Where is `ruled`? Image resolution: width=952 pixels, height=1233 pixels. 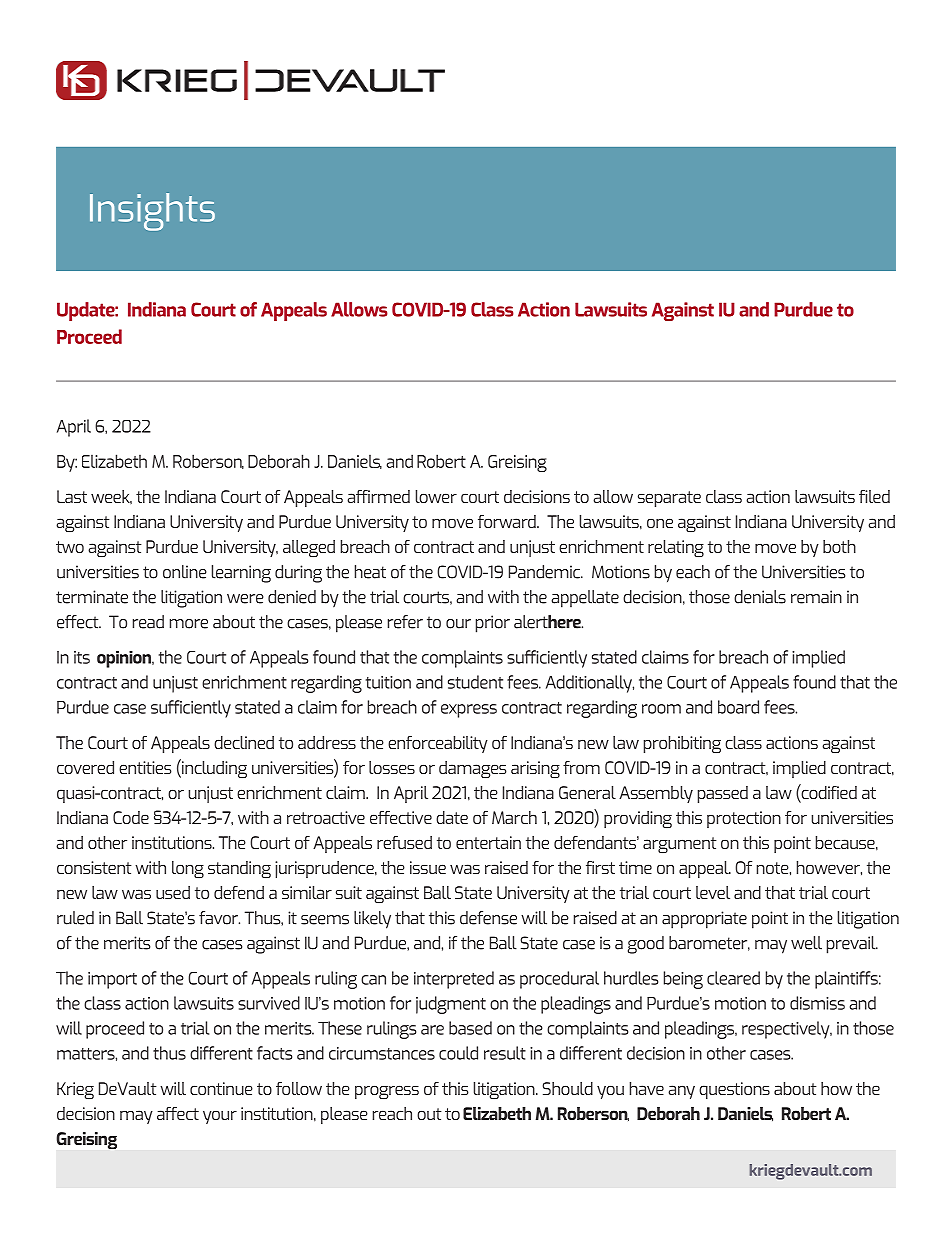
ruled is located at coordinates (75, 918).
